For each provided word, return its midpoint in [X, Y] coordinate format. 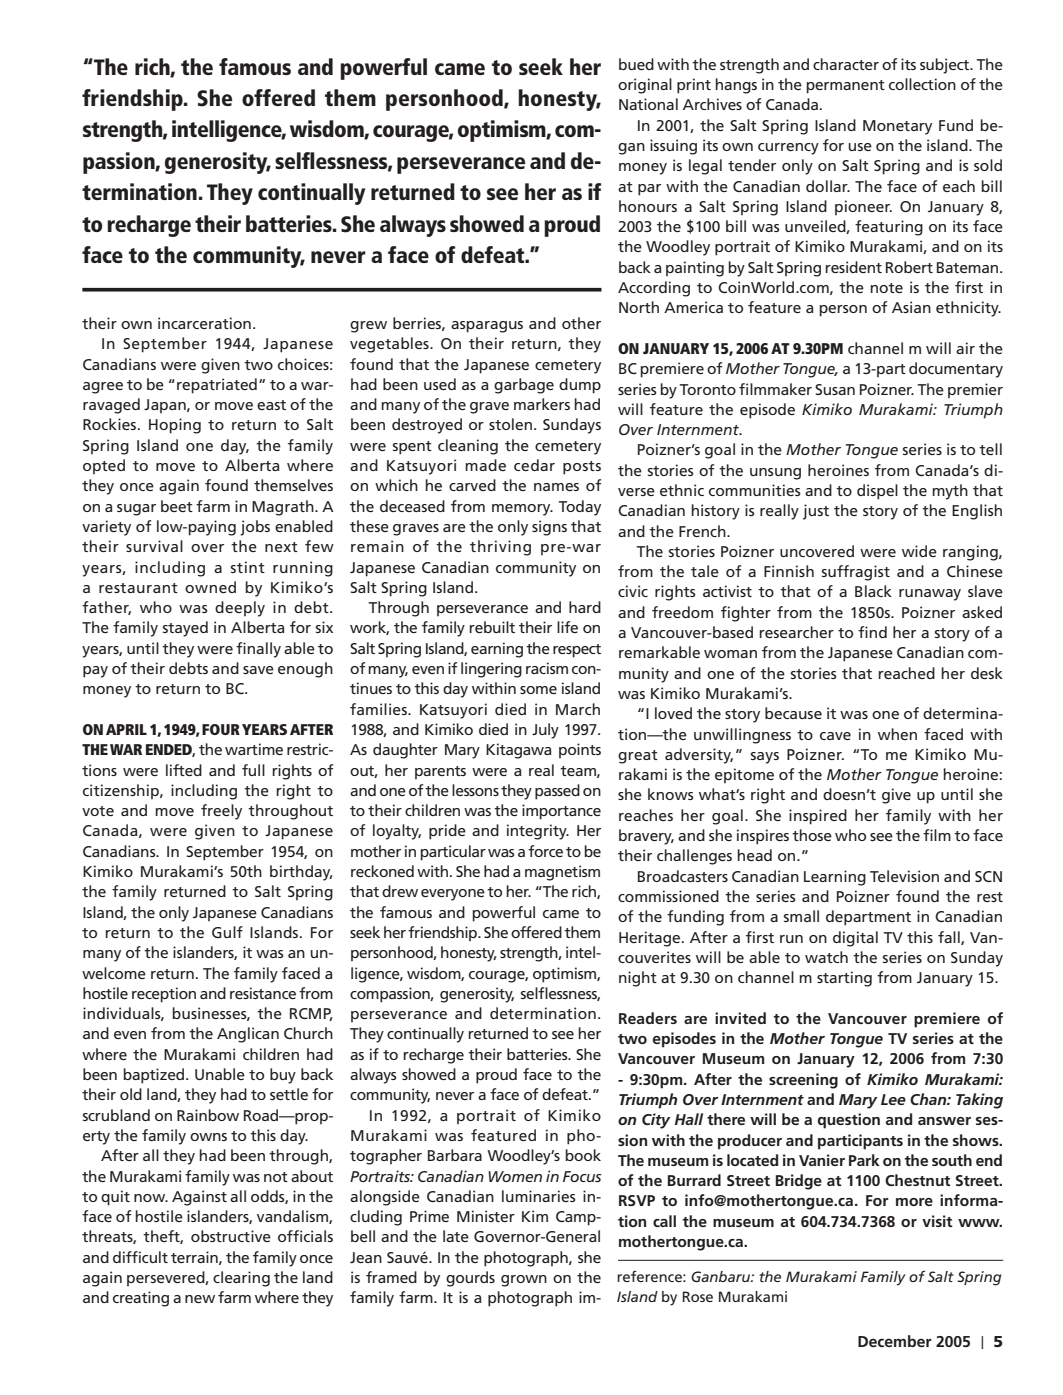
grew [368, 327]
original [645, 86]
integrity [538, 832]
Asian [911, 307]
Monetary [897, 127]
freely [221, 812]
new [200, 1299]
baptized [155, 1076]
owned [210, 587]
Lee [893, 1099]
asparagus [487, 327]
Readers [648, 1018]
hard [585, 607]
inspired [818, 817]
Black [873, 591]
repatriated [217, 386]
